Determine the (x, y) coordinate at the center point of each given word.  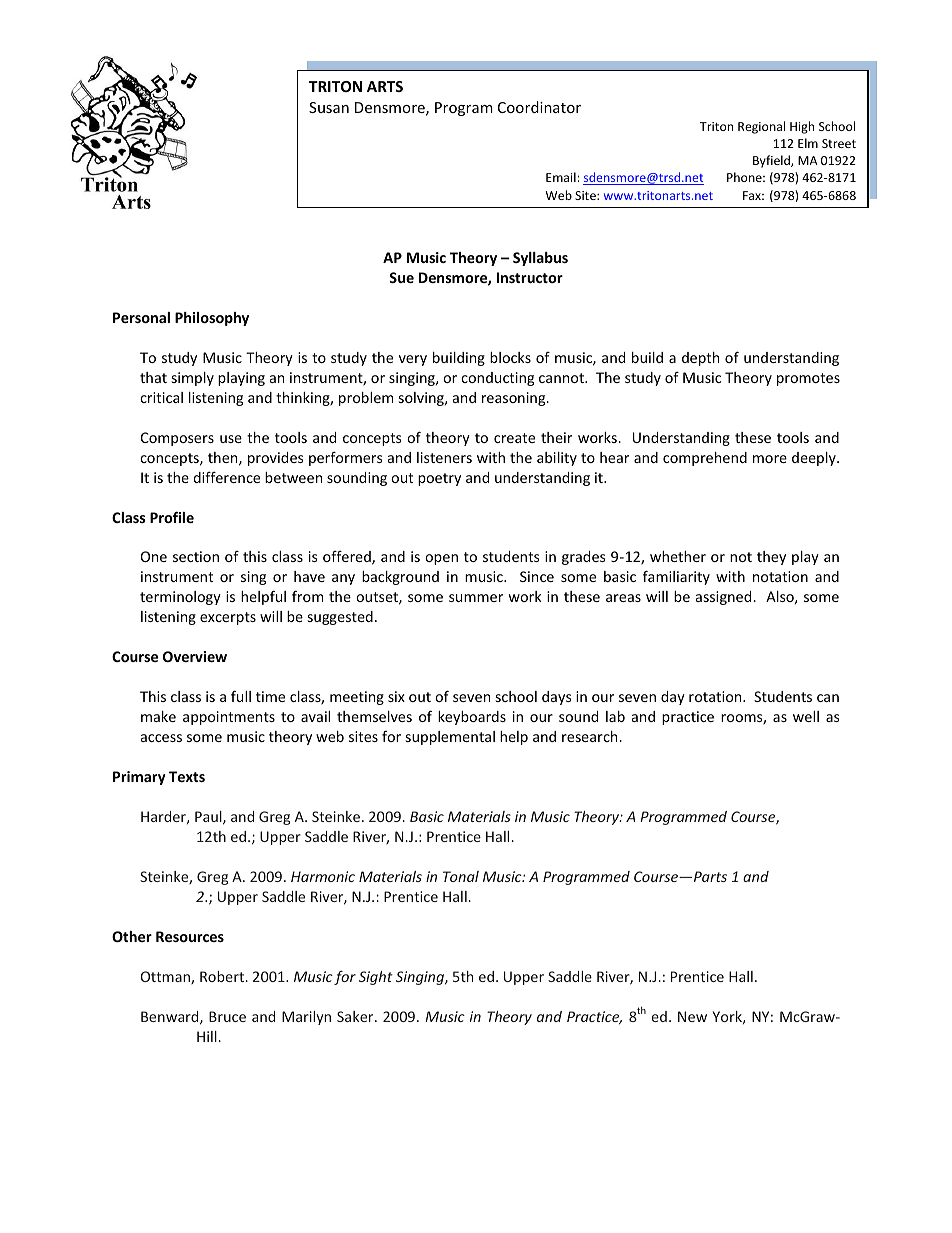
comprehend (705, 459)
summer (476, 598)
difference (226, 477)
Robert (223, 976)
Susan (329, 107)
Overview (195, 656)
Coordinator (539, 107)
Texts (187, 776)
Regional (761, 127)
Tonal (461, 876)
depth (700, 359)
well (806, 716)
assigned (725, 598)
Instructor (530, 277)
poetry (439, 479)
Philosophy (212, 319)
